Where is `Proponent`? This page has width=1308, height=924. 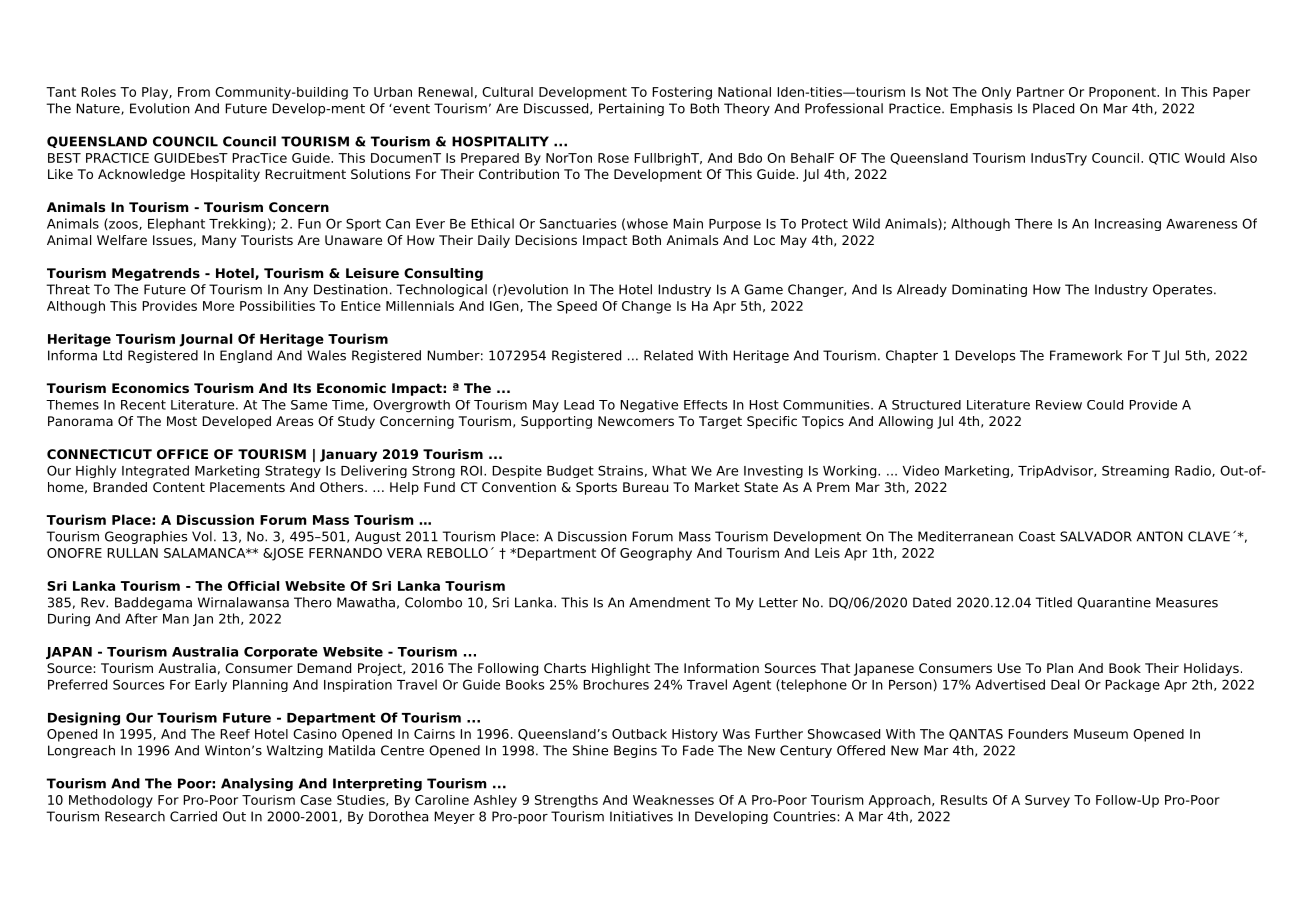 Proponent is located at coordinates (1123, 93).
